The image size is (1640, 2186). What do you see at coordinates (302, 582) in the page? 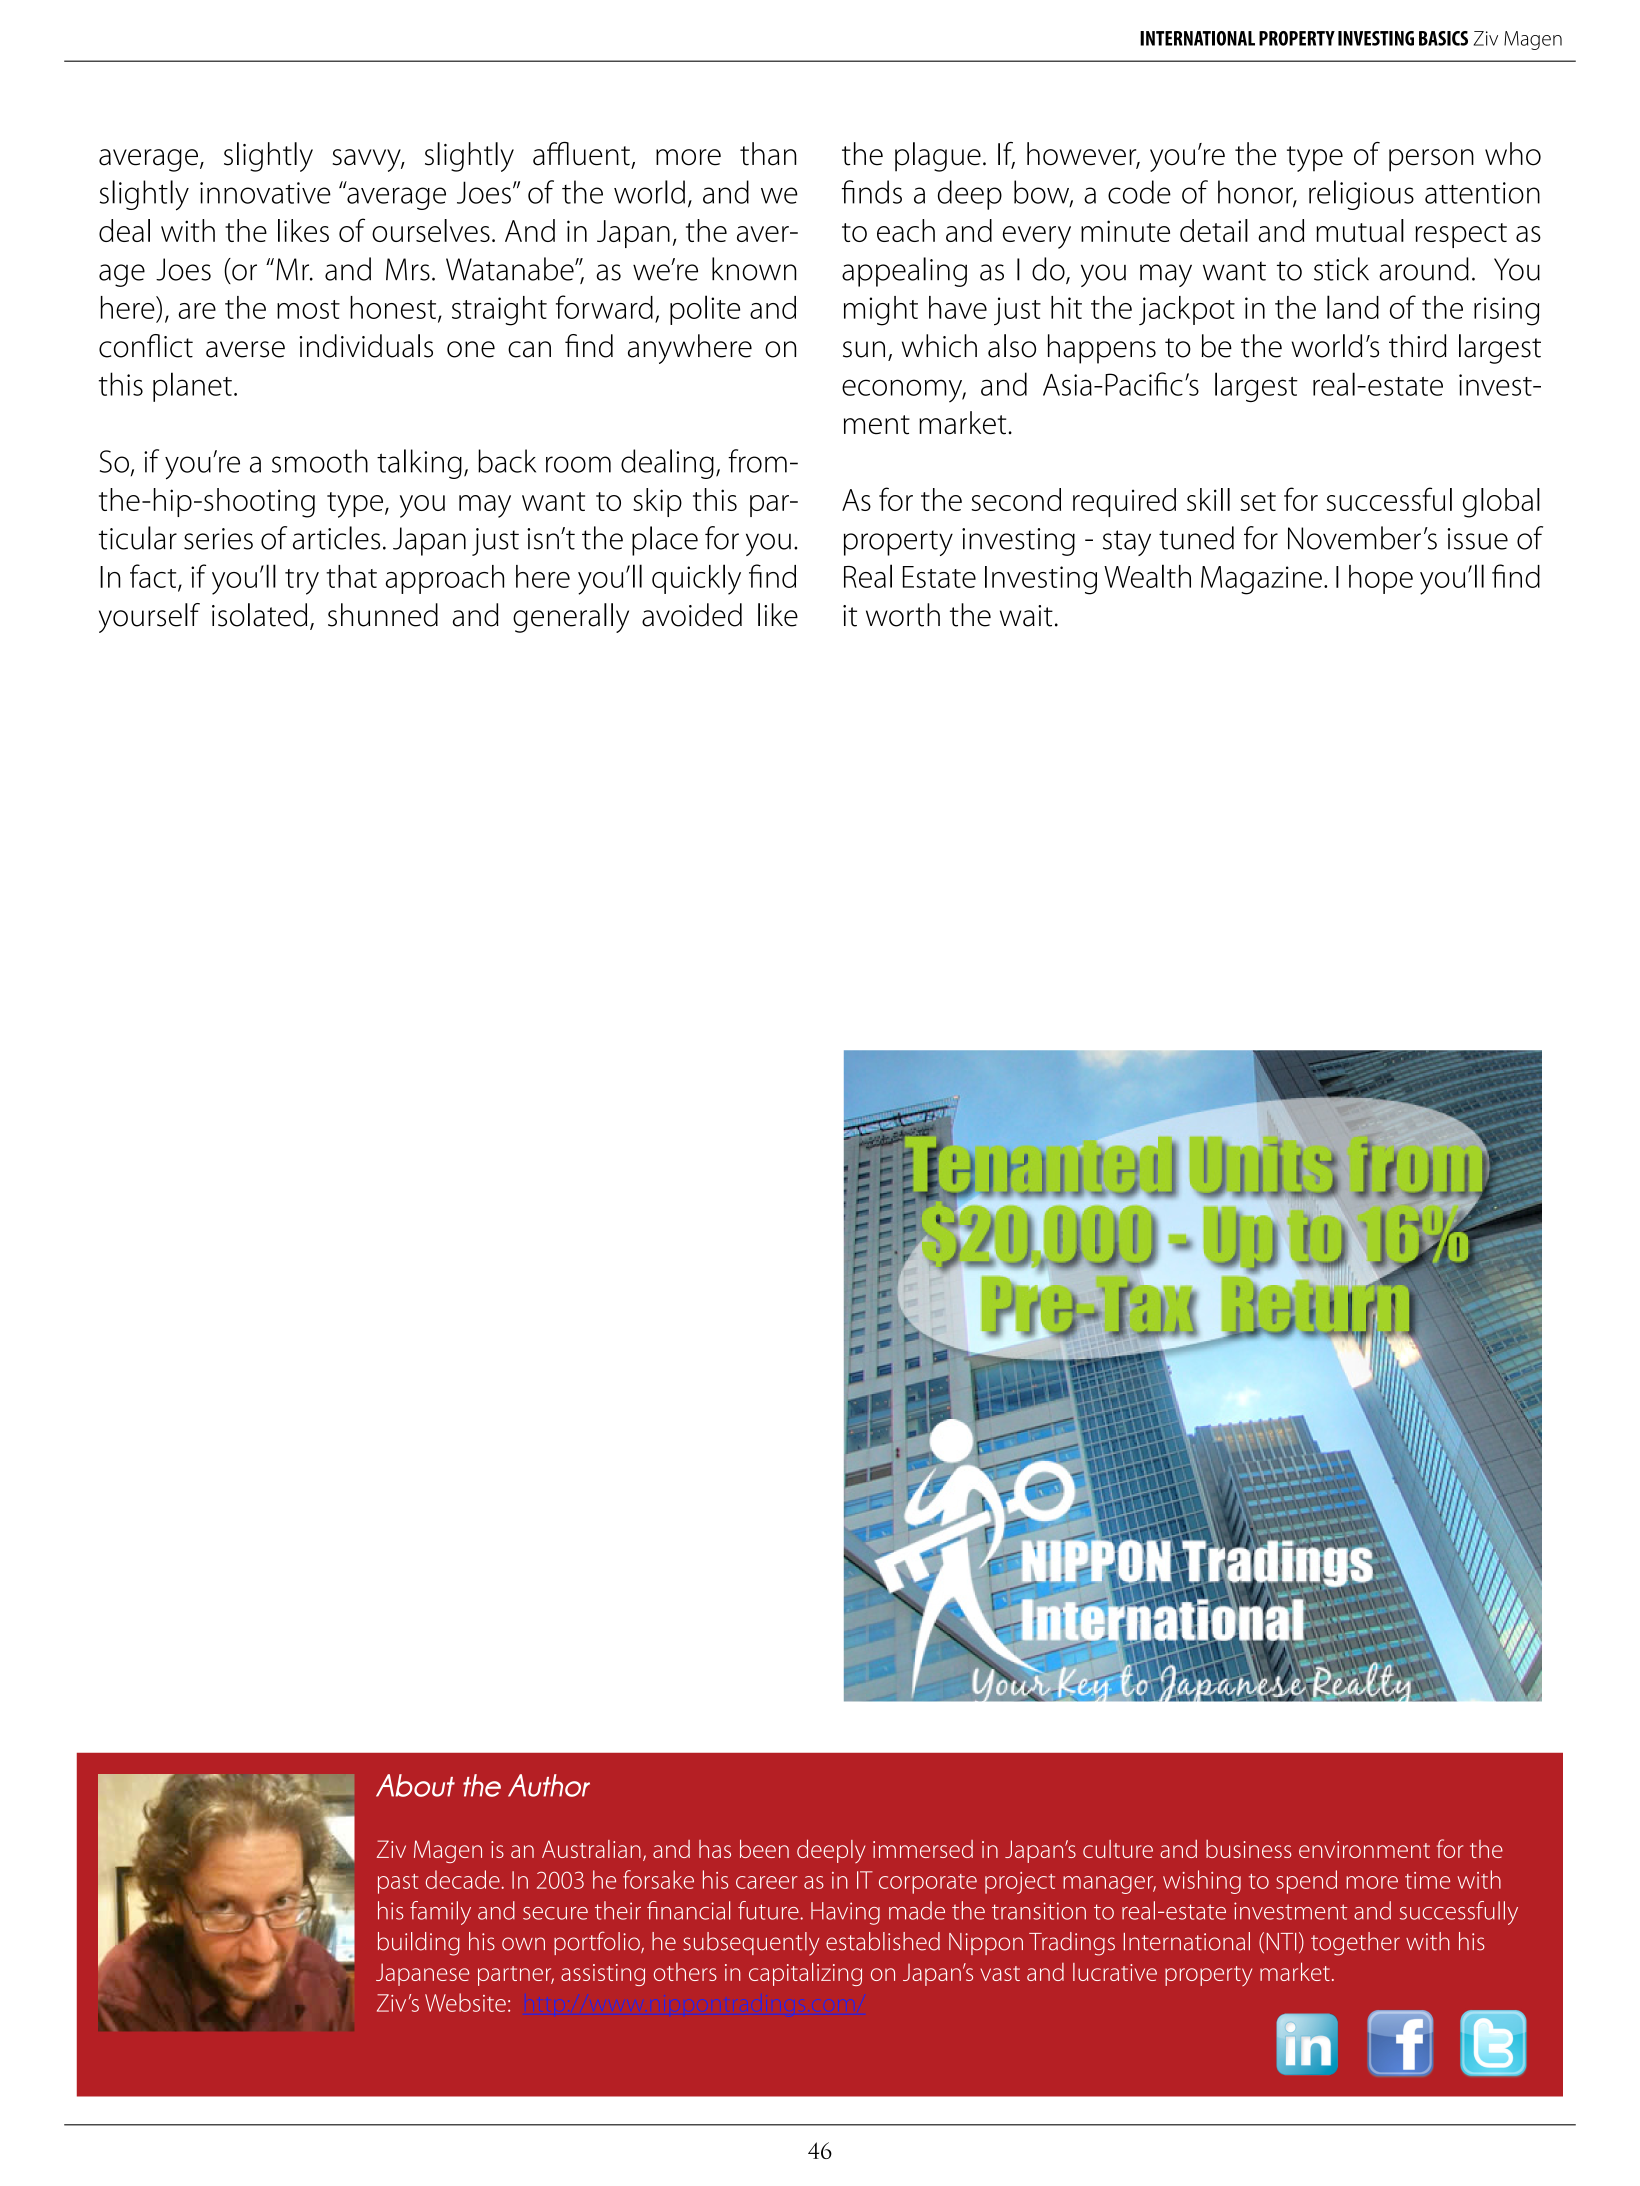
I see `try` at bounding box center [302, 582].
